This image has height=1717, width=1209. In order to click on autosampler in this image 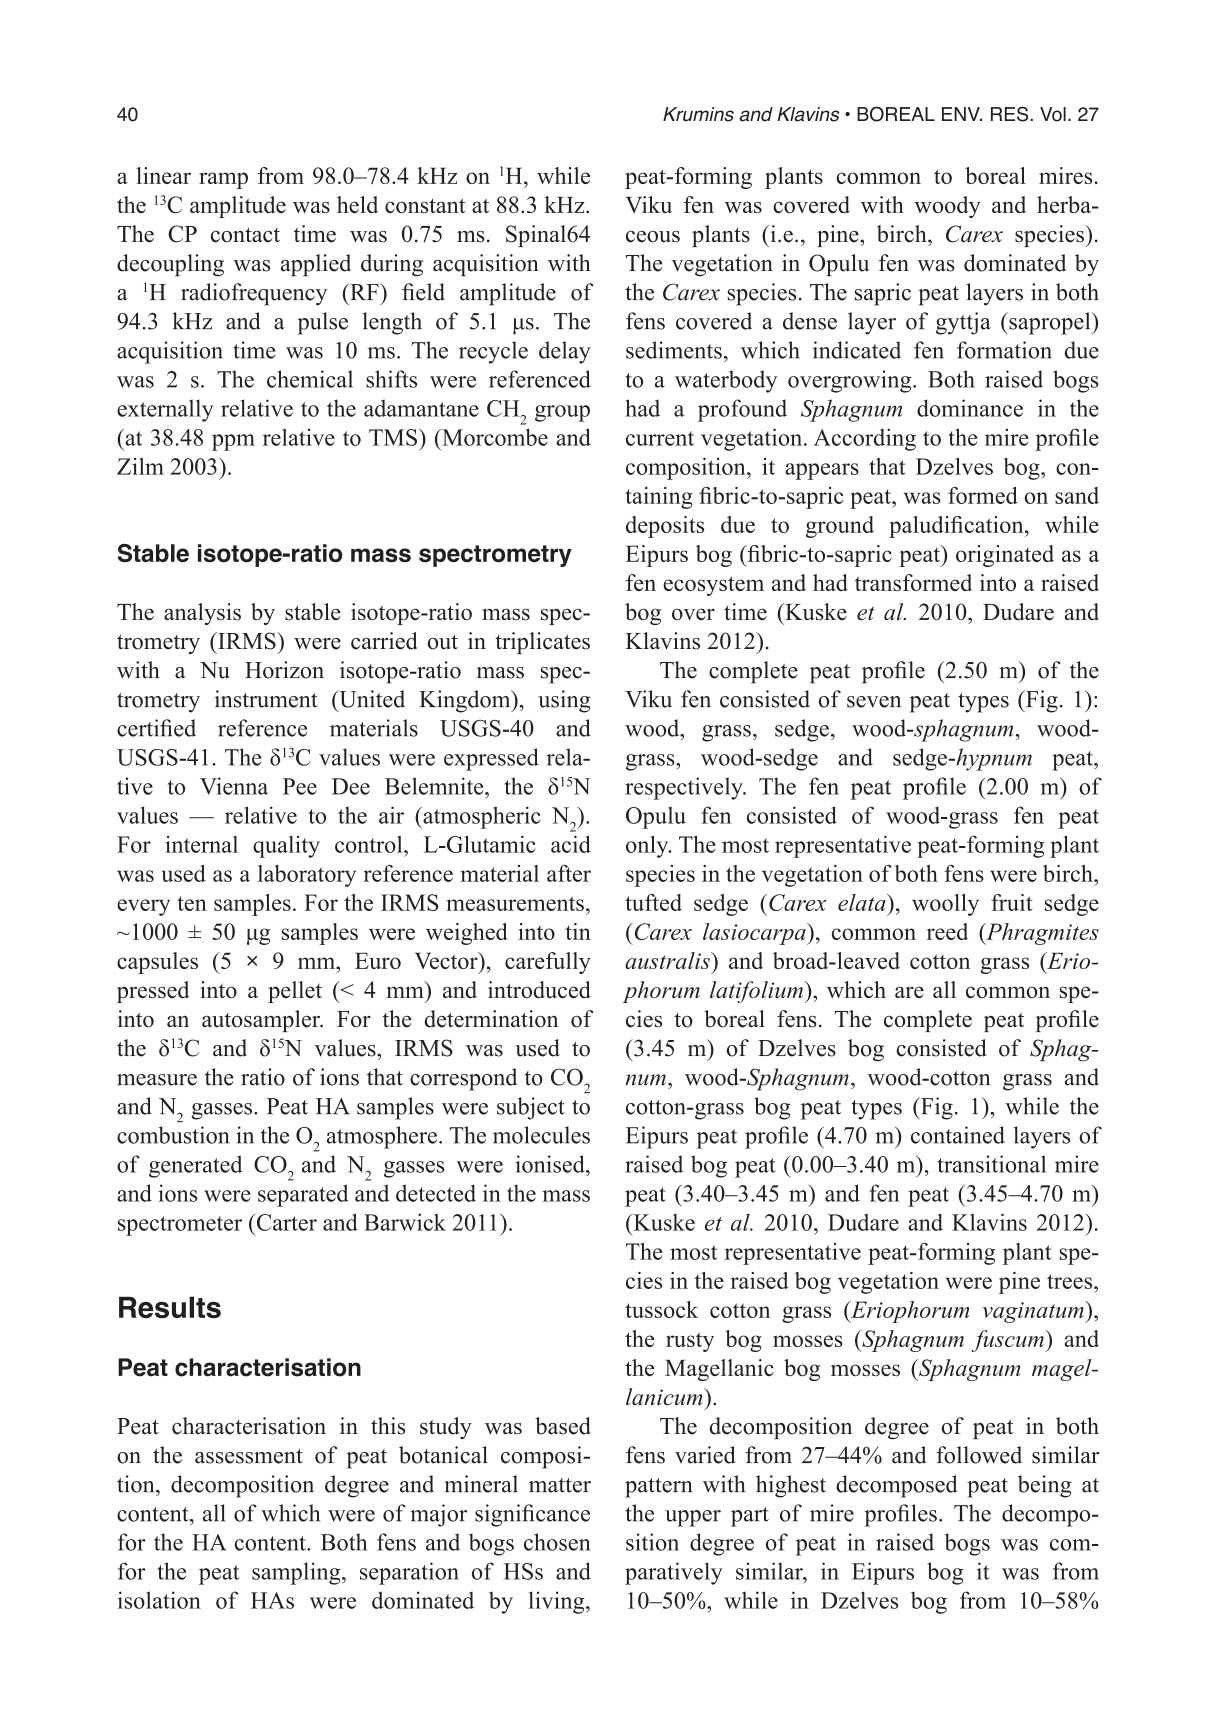, I will do `click(262, 1021)`.
